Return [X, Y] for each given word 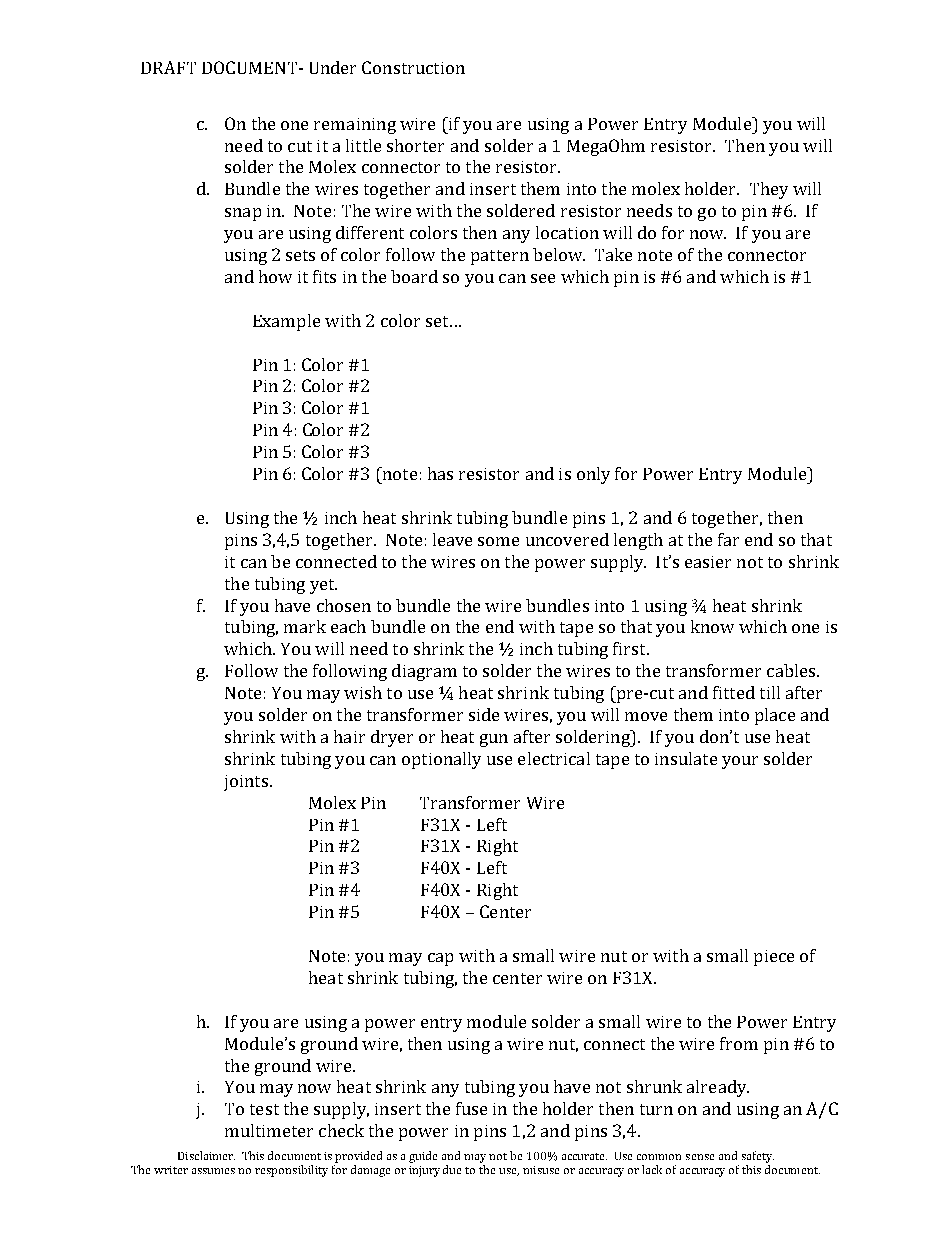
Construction [413, 67]
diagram [424, 672]
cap [440, 959]
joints [246, 783]
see [543, 278]
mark [305, 626]
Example [286, 322]
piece [774, 958]
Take [613, 254]
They [769, 190]
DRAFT [168, 67]
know [712, 626]
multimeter [269, 1130]
